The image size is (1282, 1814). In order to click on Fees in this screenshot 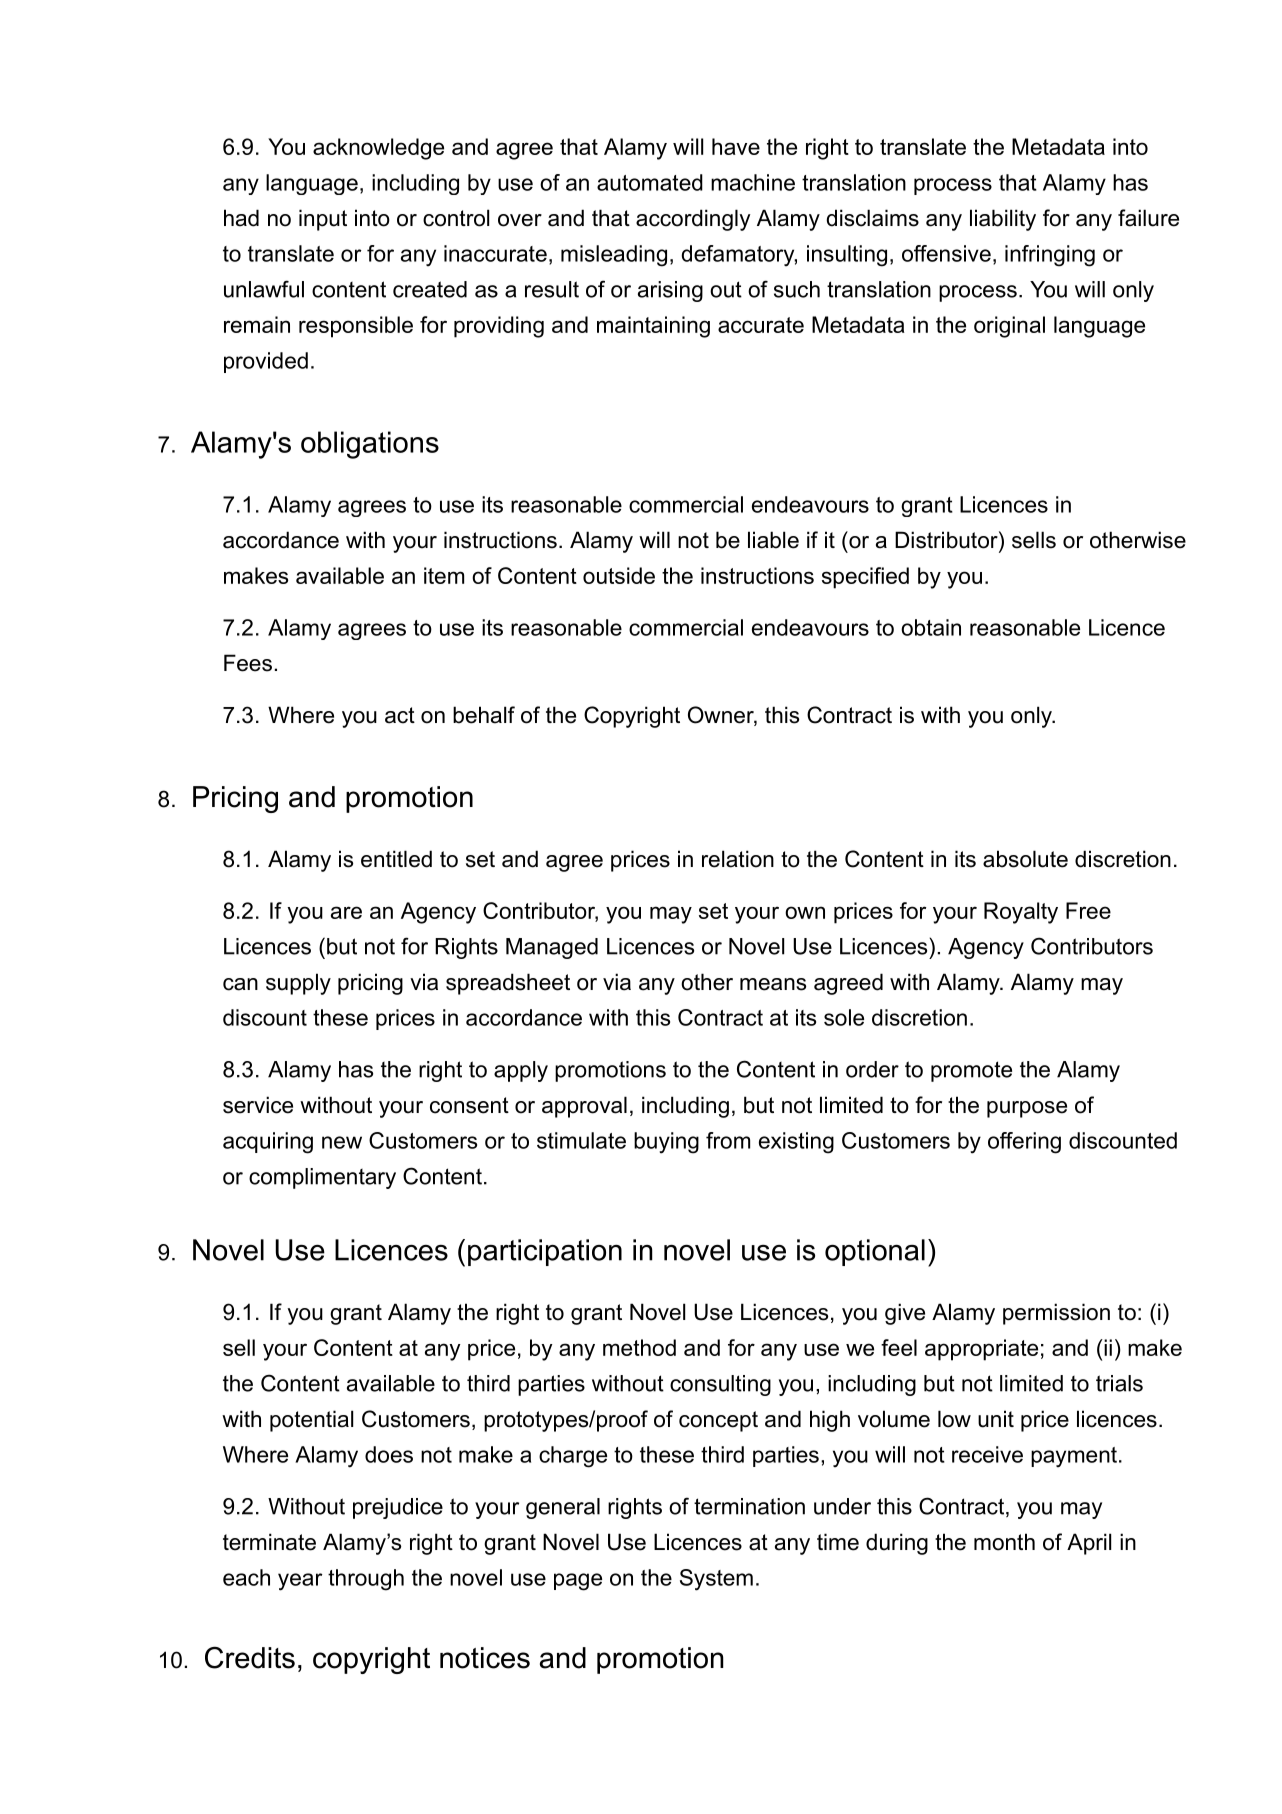, I will do `click(248, 663)`.
